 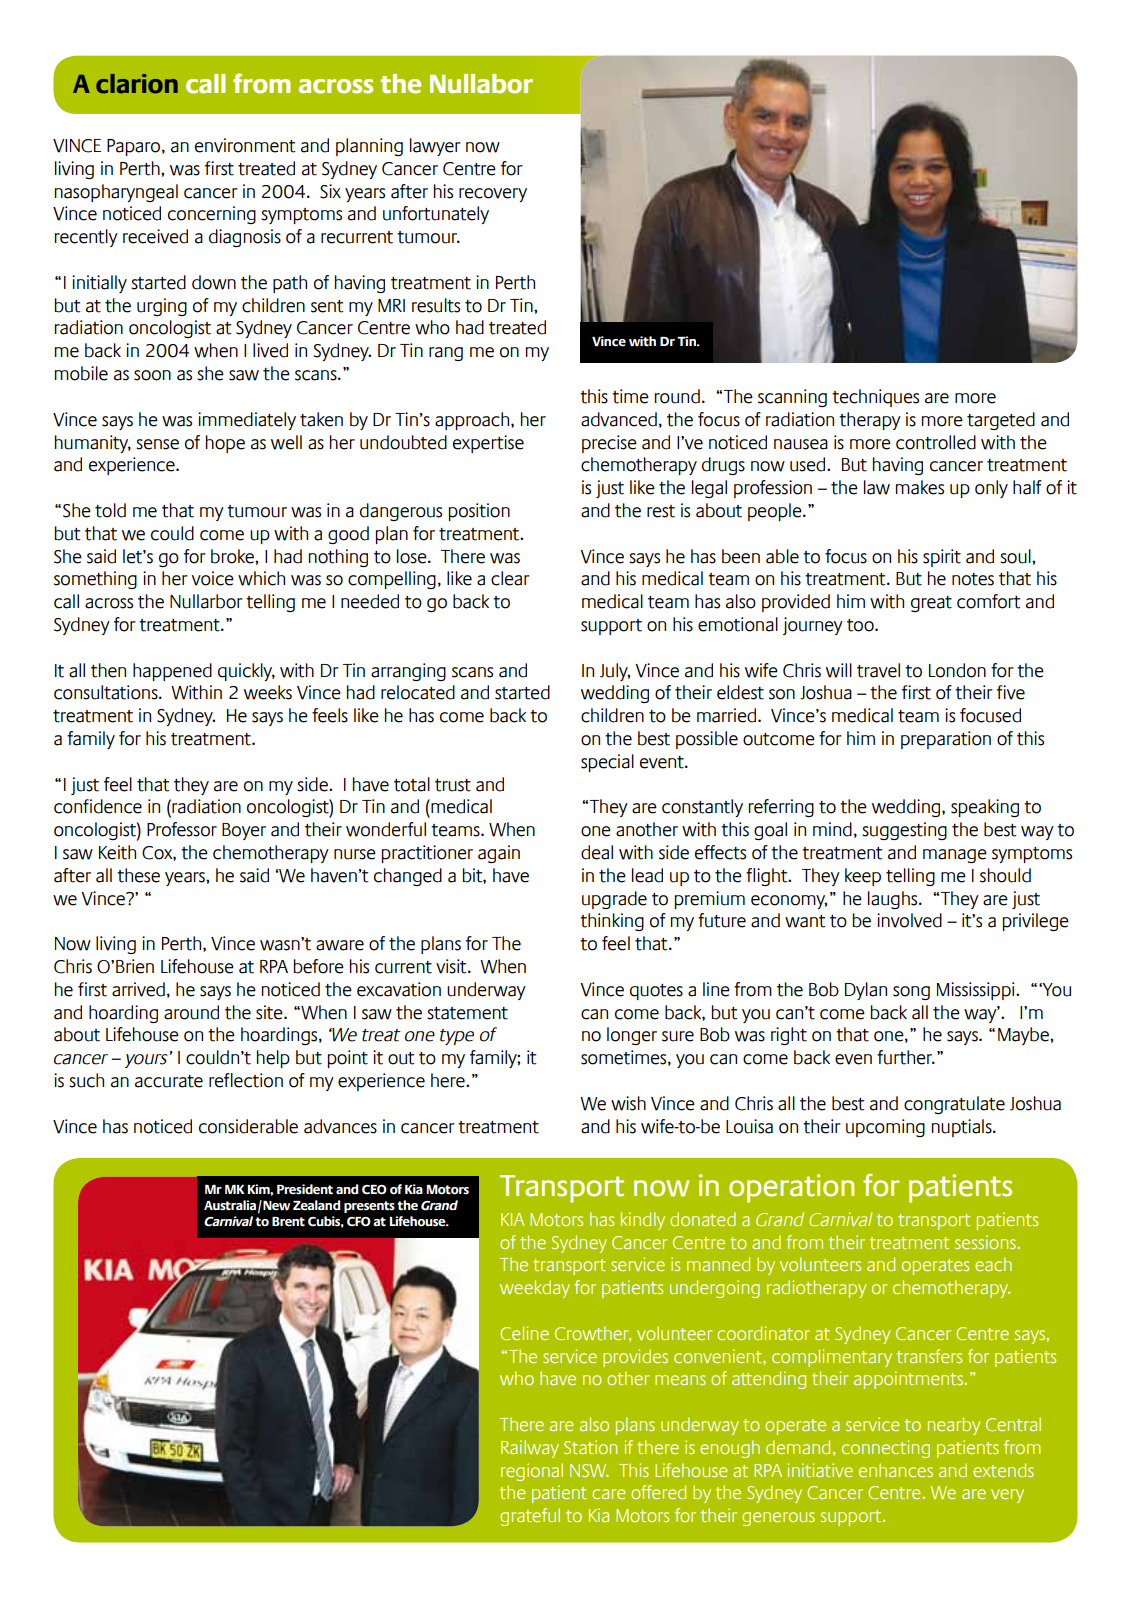 I want to click on environment, so click(x=245, y=145).
